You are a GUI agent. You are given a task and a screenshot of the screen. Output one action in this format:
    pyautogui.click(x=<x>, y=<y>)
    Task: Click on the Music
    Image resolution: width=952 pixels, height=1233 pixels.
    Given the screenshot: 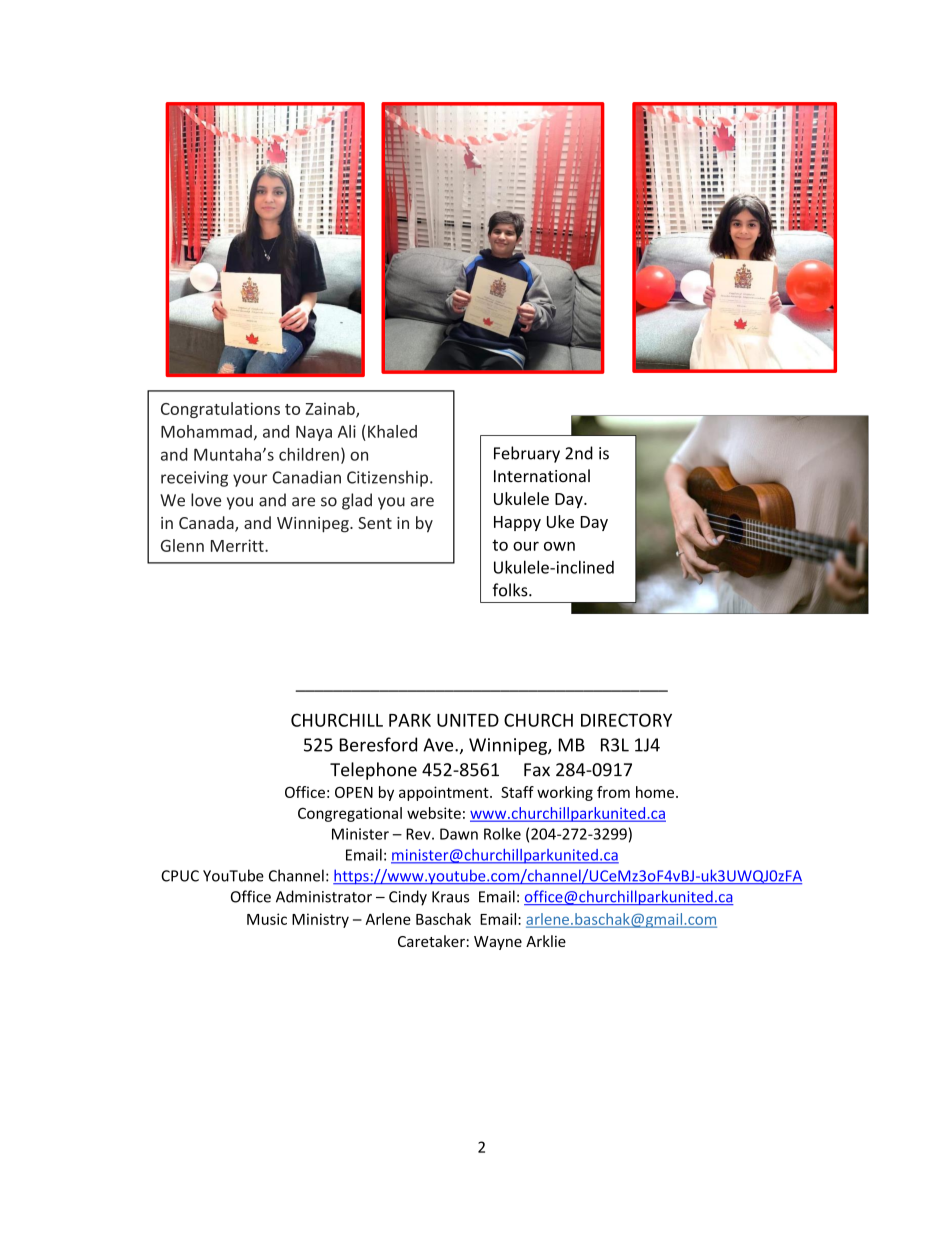 What is the action you would take?
    pyautogui.click(x=267, y=919)
